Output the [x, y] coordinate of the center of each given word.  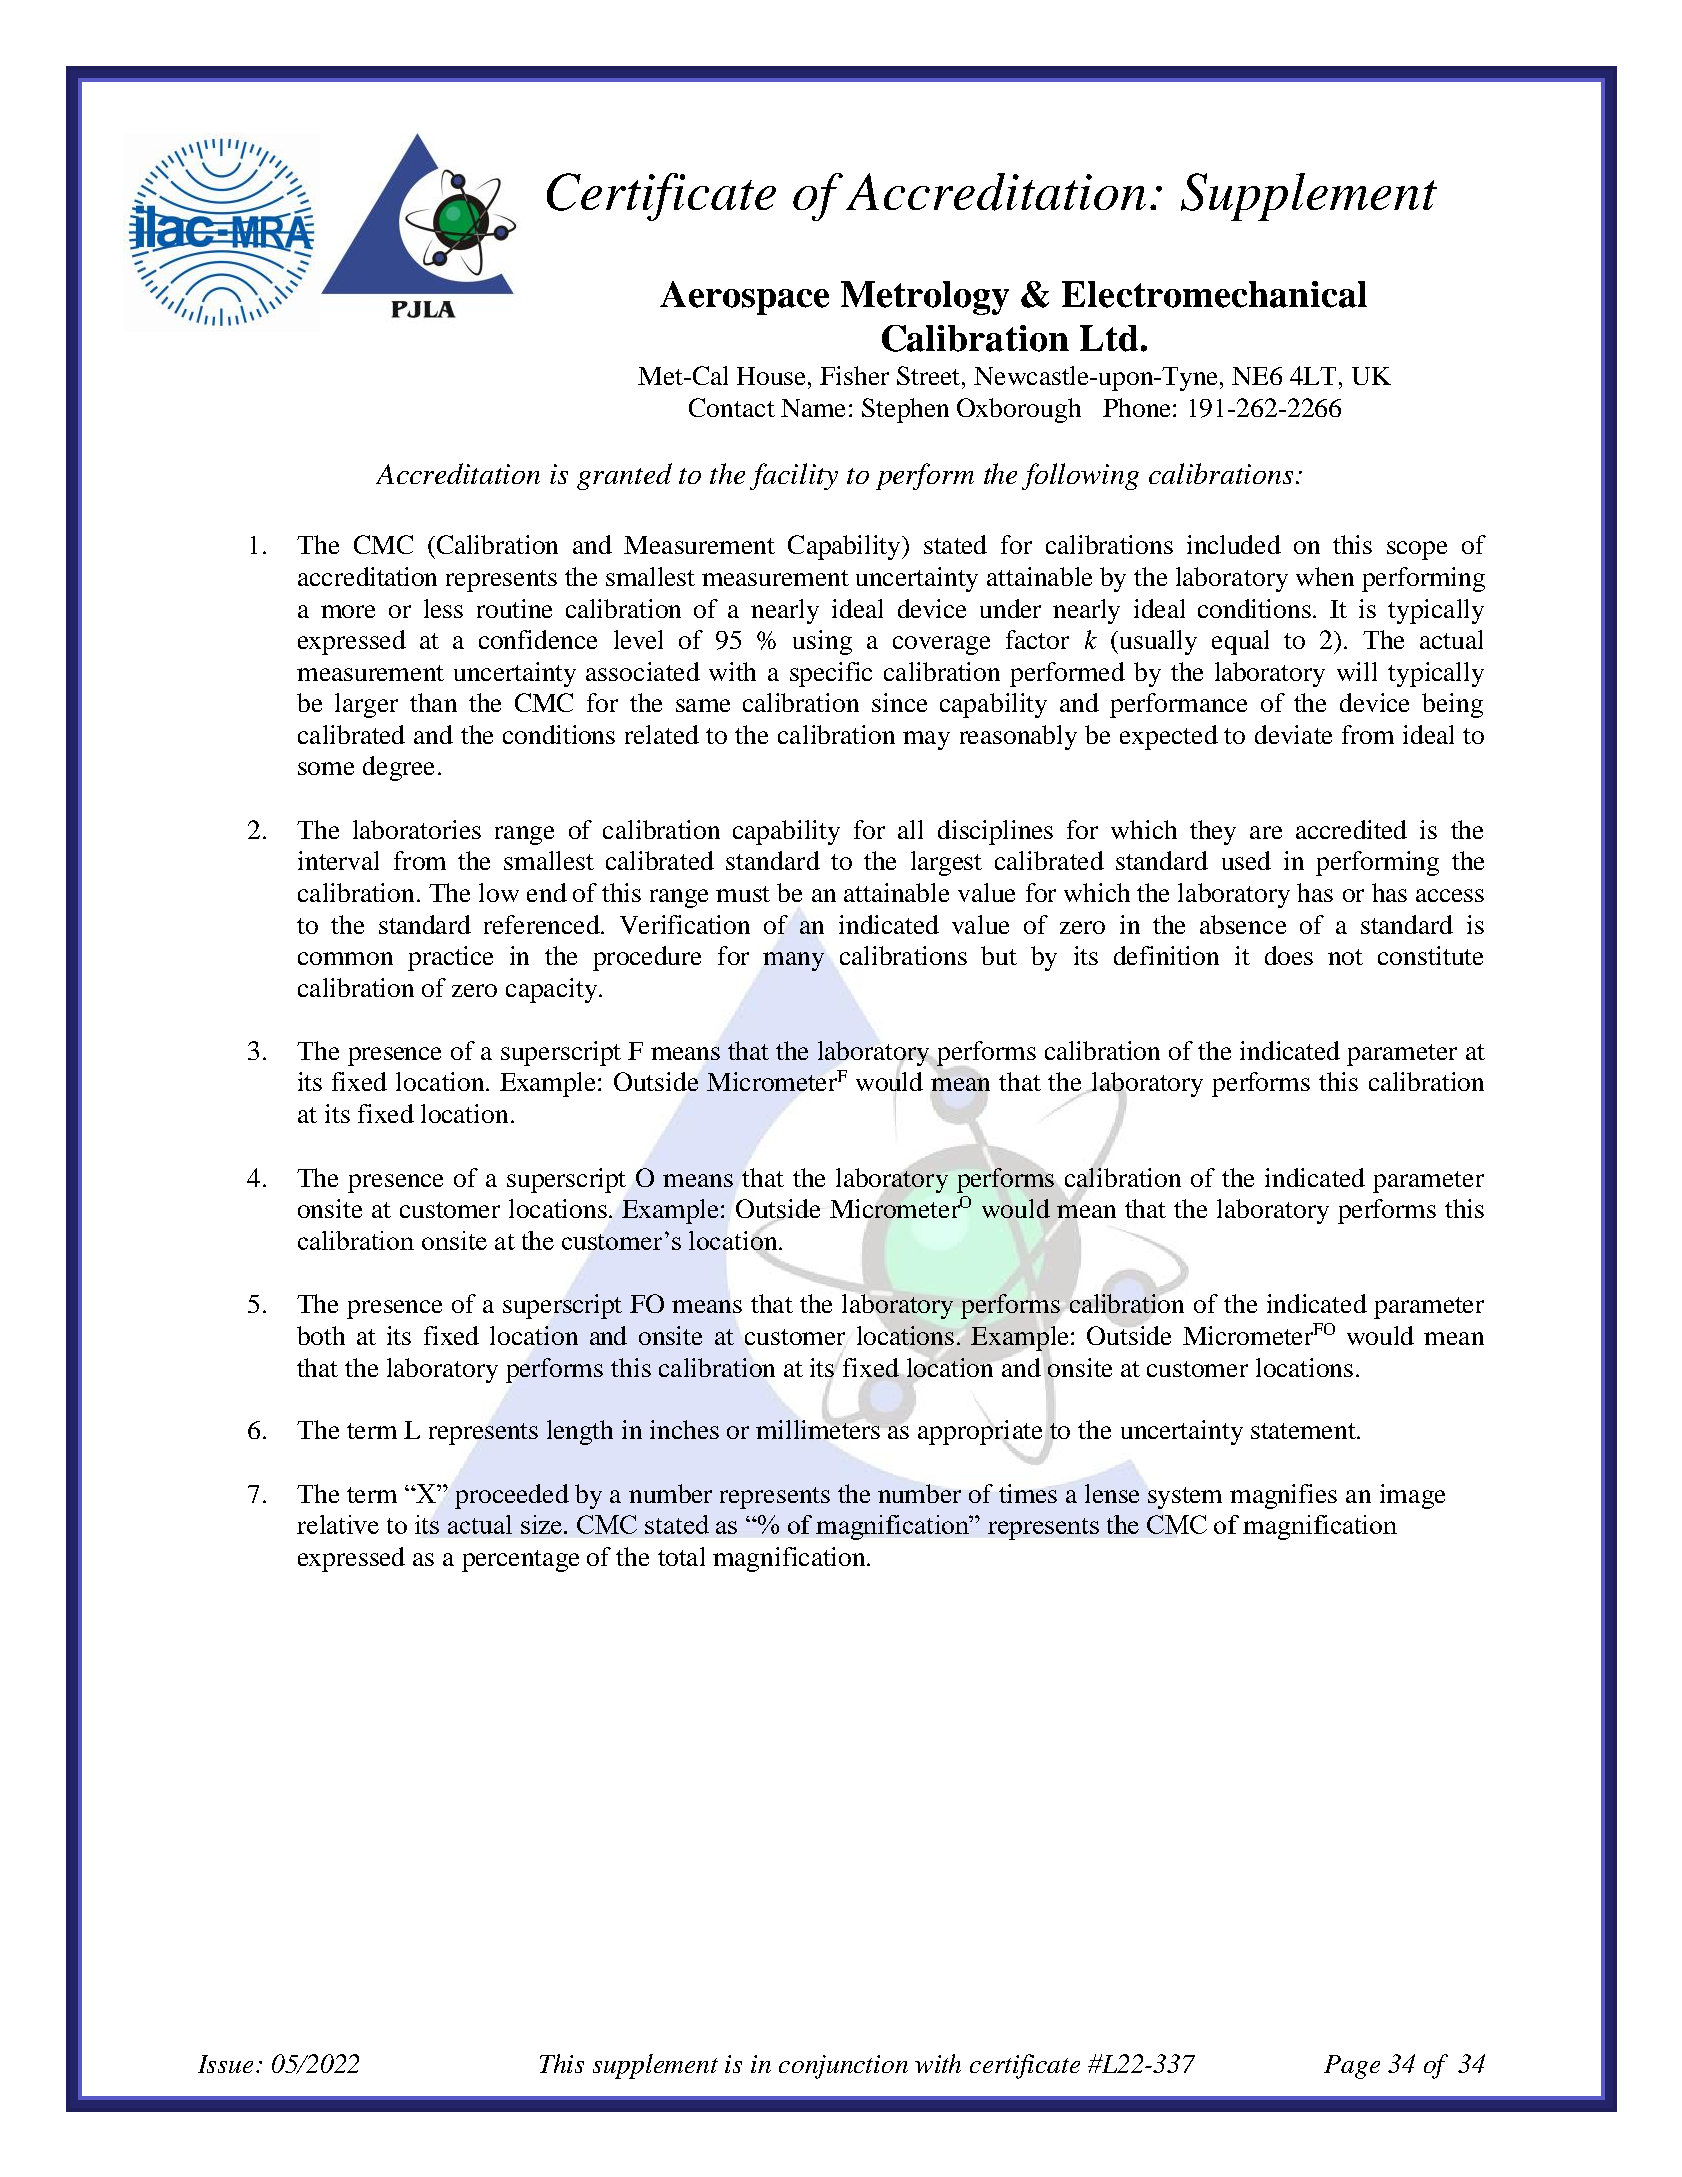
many [793, 961]
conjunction [843, 2067]
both [321, 1335]
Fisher [854, 375]
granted [624, 476]
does [1289, 955]
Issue [225, 2064]
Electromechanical [1214, 294]
